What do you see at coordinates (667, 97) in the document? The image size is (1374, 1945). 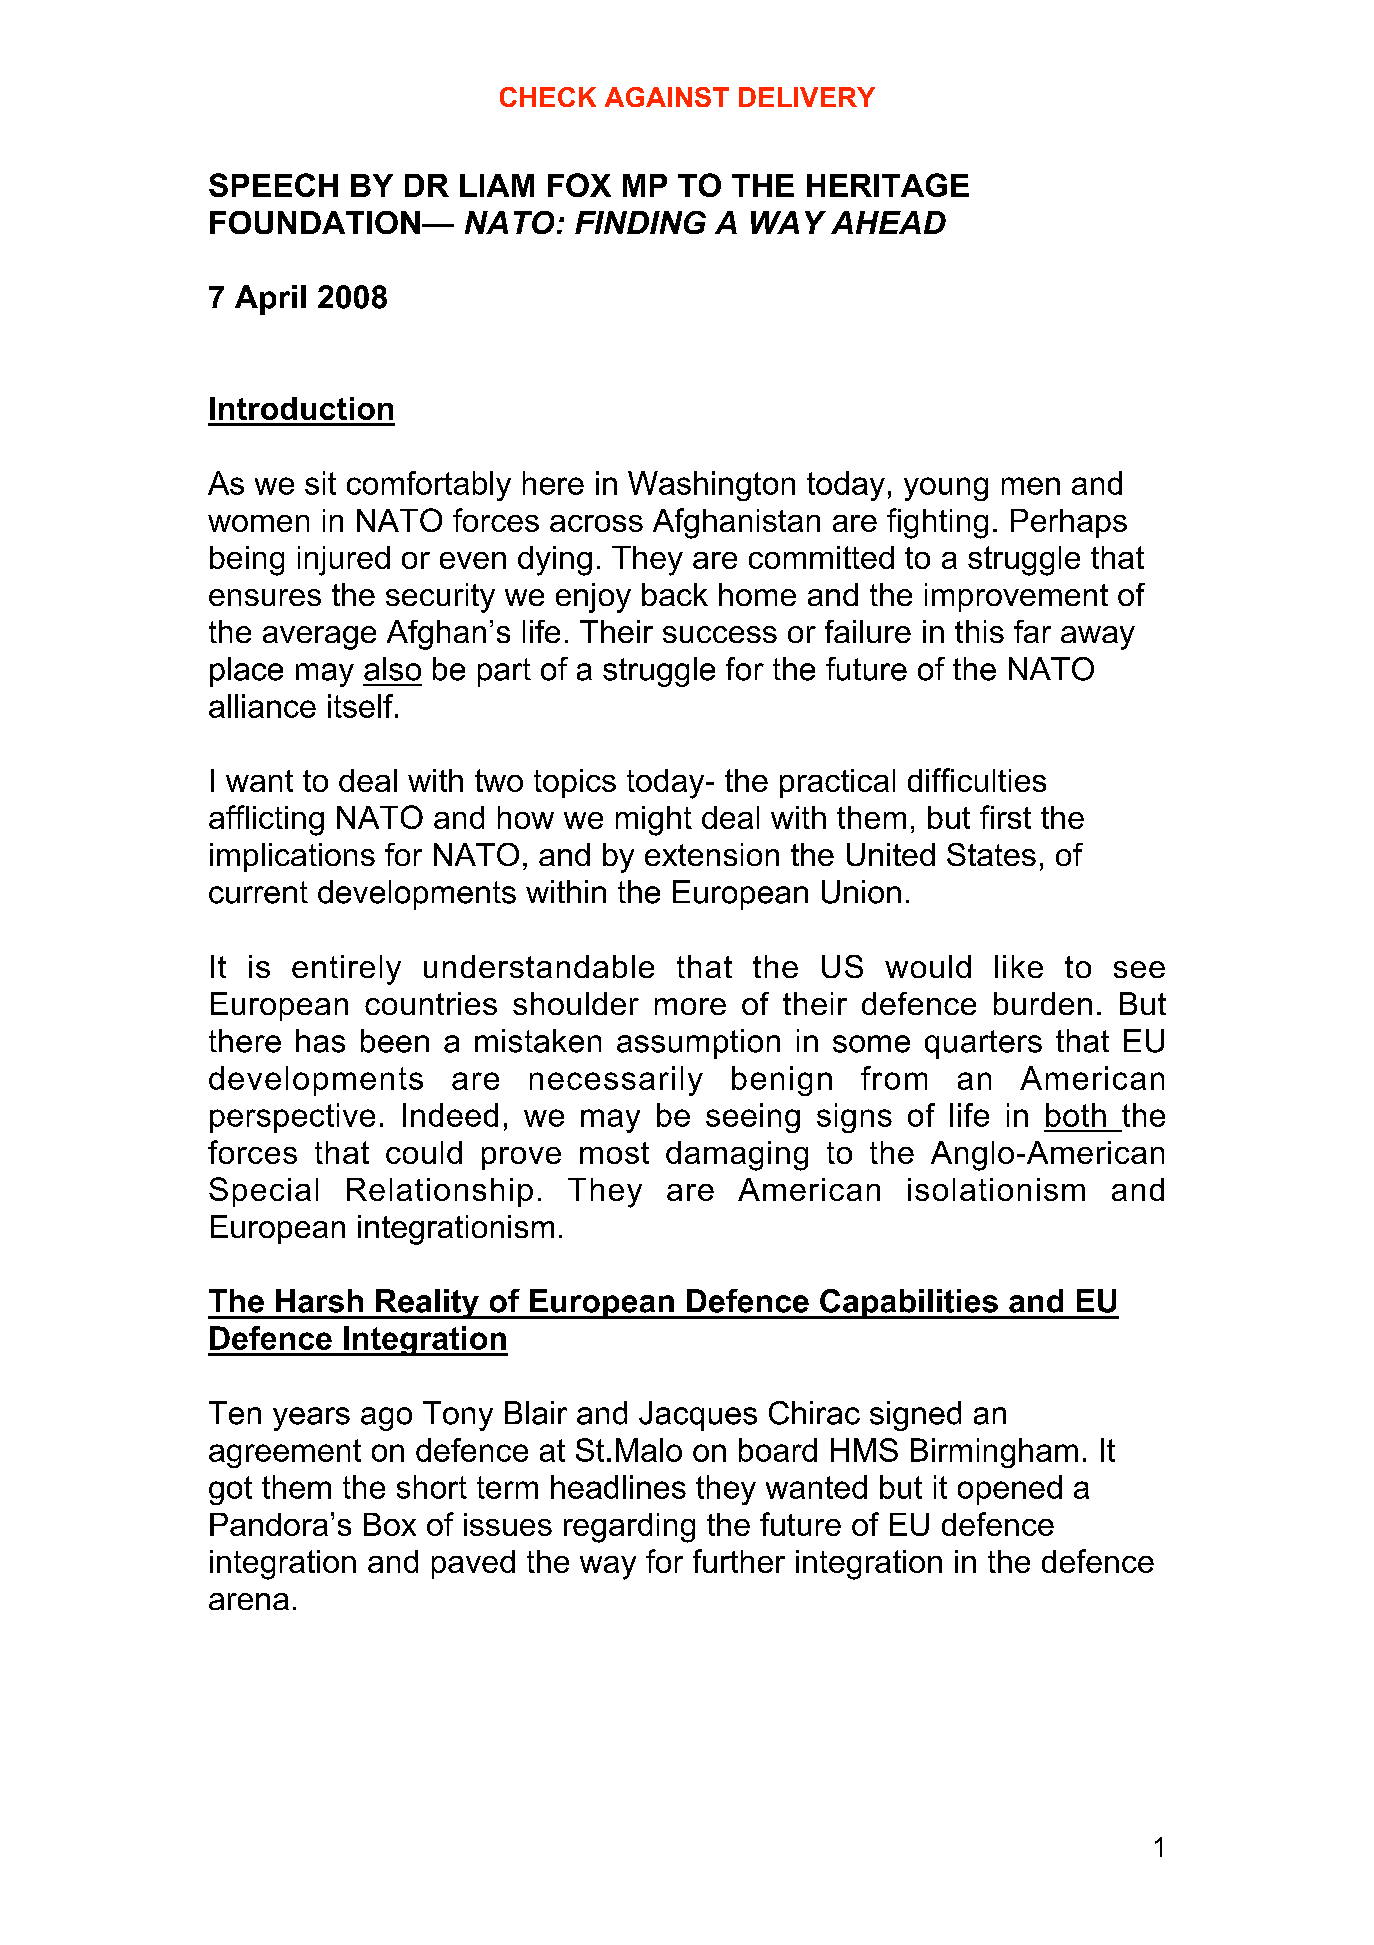 I see `AGAINST` at bounding box center [667, 97].
